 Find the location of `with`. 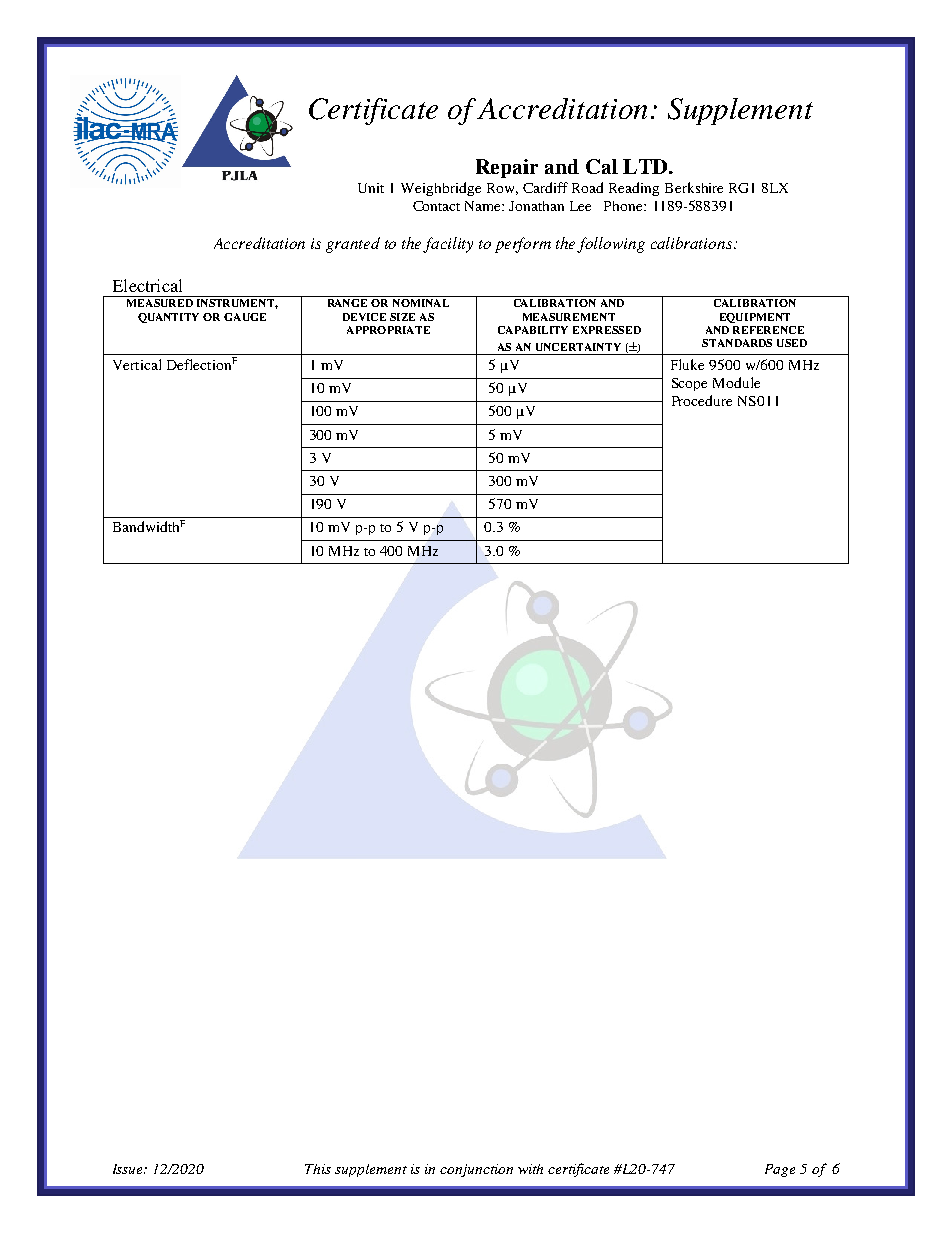

with is located at coordinates (530, 1169).
